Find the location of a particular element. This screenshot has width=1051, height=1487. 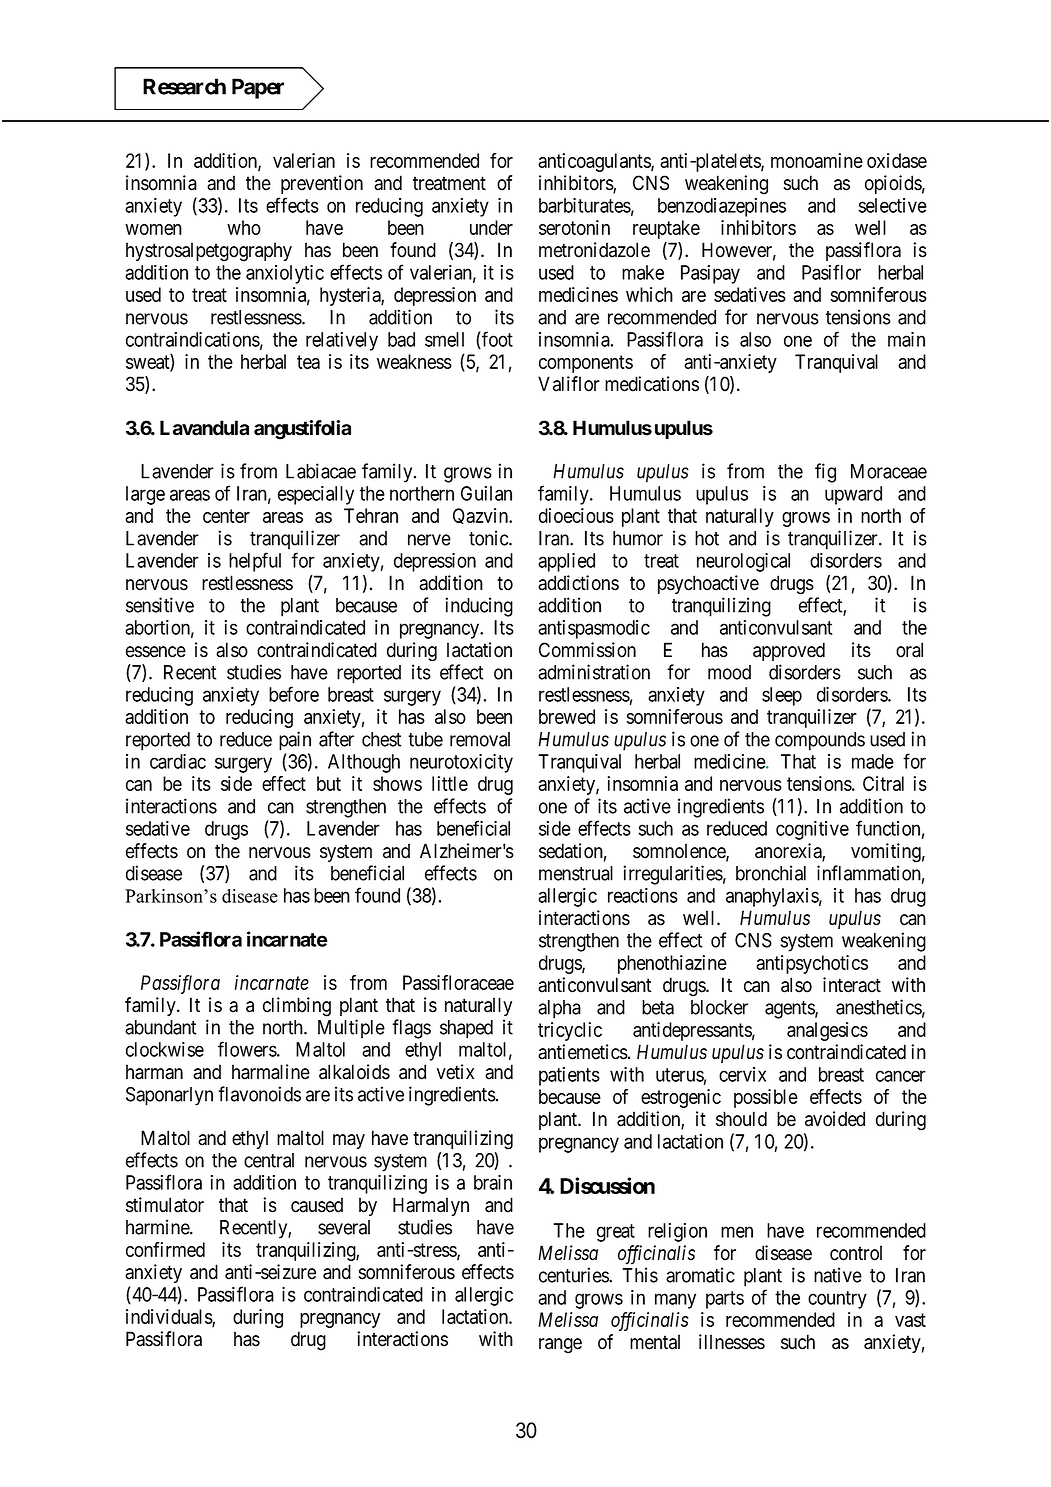

compounds is located at coordinates (820, 741).
